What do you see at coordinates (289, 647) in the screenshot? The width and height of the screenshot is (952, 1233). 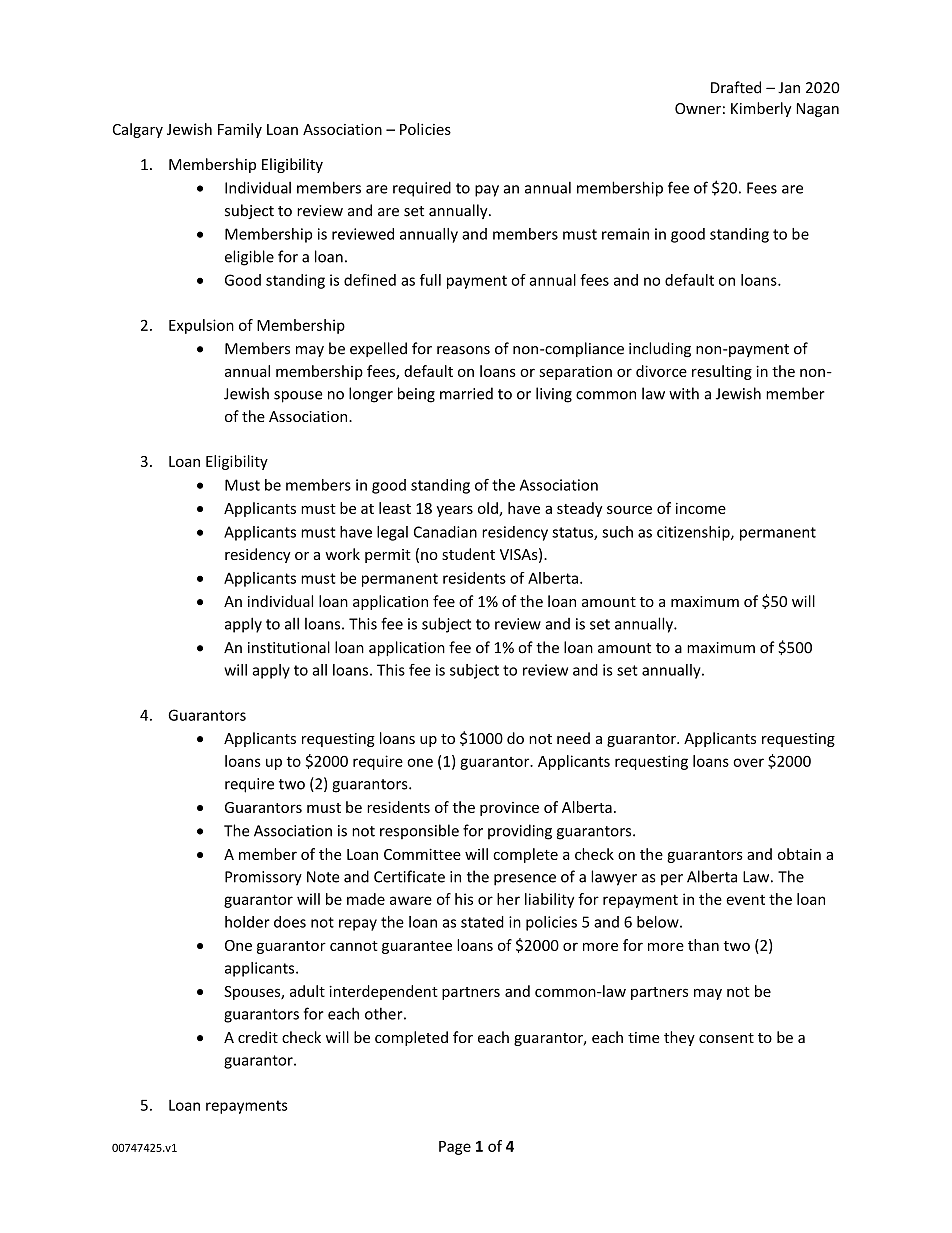 I see `institutional` at bounding box center [289, 647].
